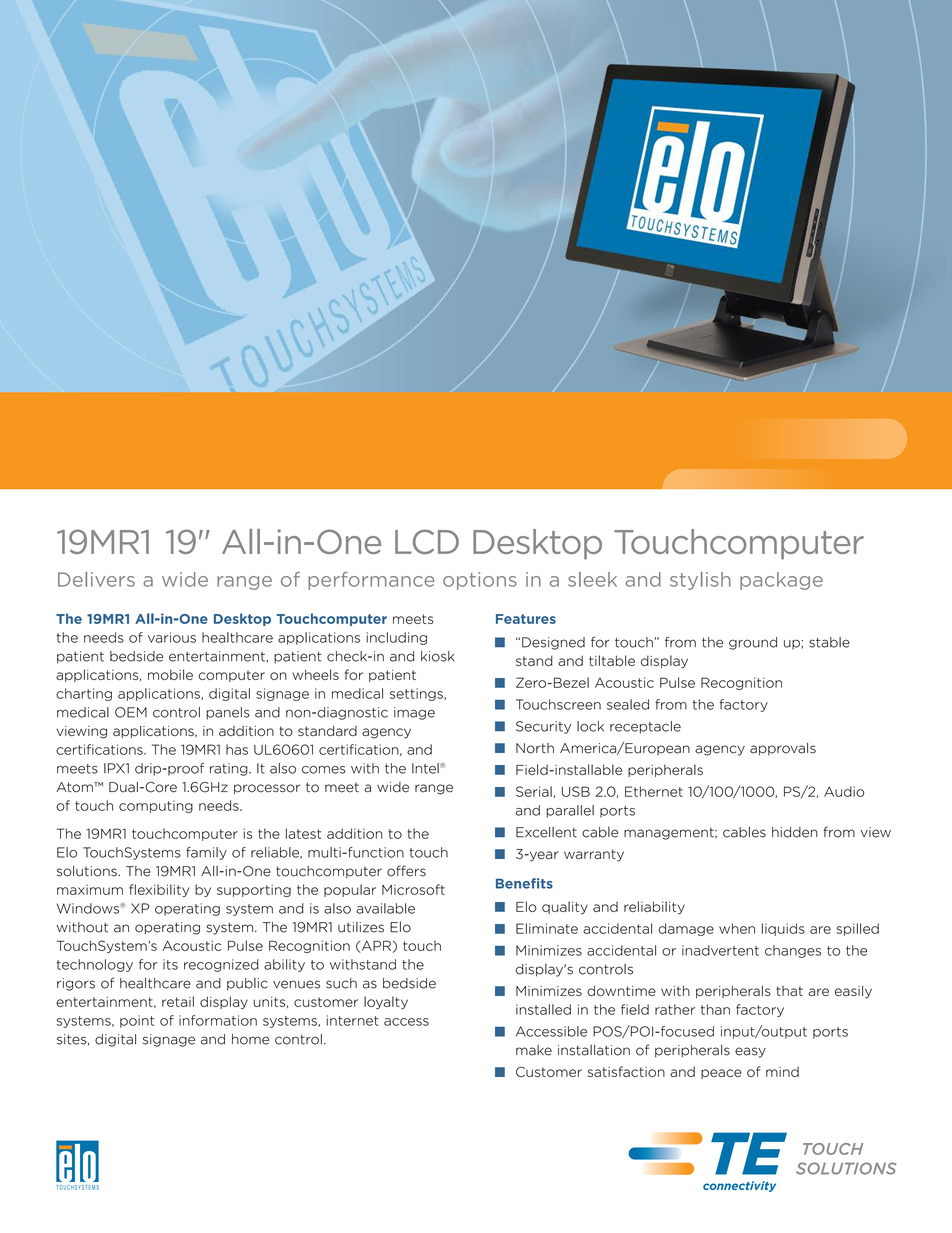 This image has width=952, height=1233. What do you see at coordinates (159, 890) in the image?
I see `flexibility` at bounding box center [159, 890].
